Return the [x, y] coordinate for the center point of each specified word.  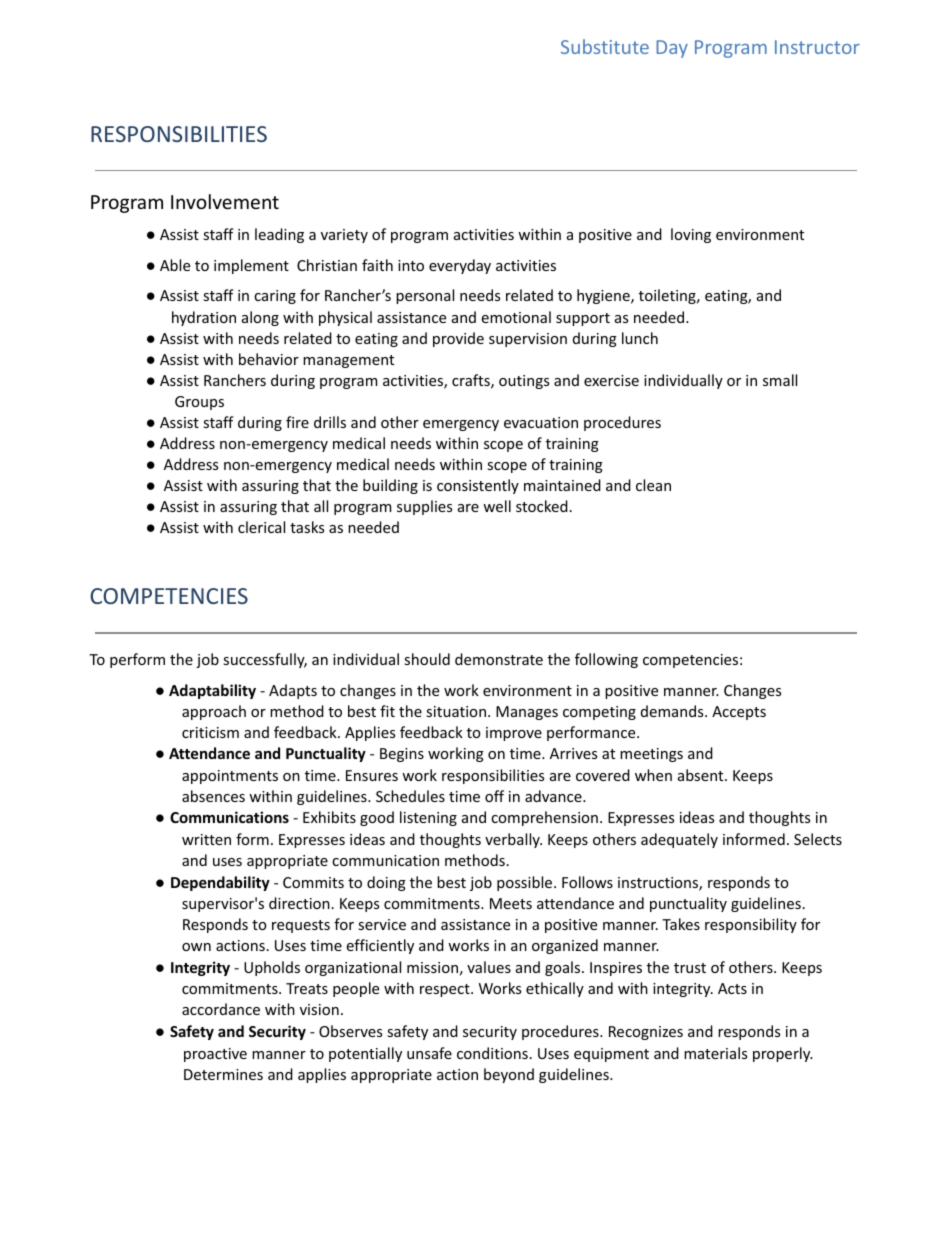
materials [715, 1053]
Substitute [605, 46]
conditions [492, 1053]
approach [214, 712]
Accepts [739, 713]
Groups [199, 403]
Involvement [225, 201]
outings [524, 382]
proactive [215, 1055]
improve [514, 734]
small [780, 380]
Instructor [817, 47]
